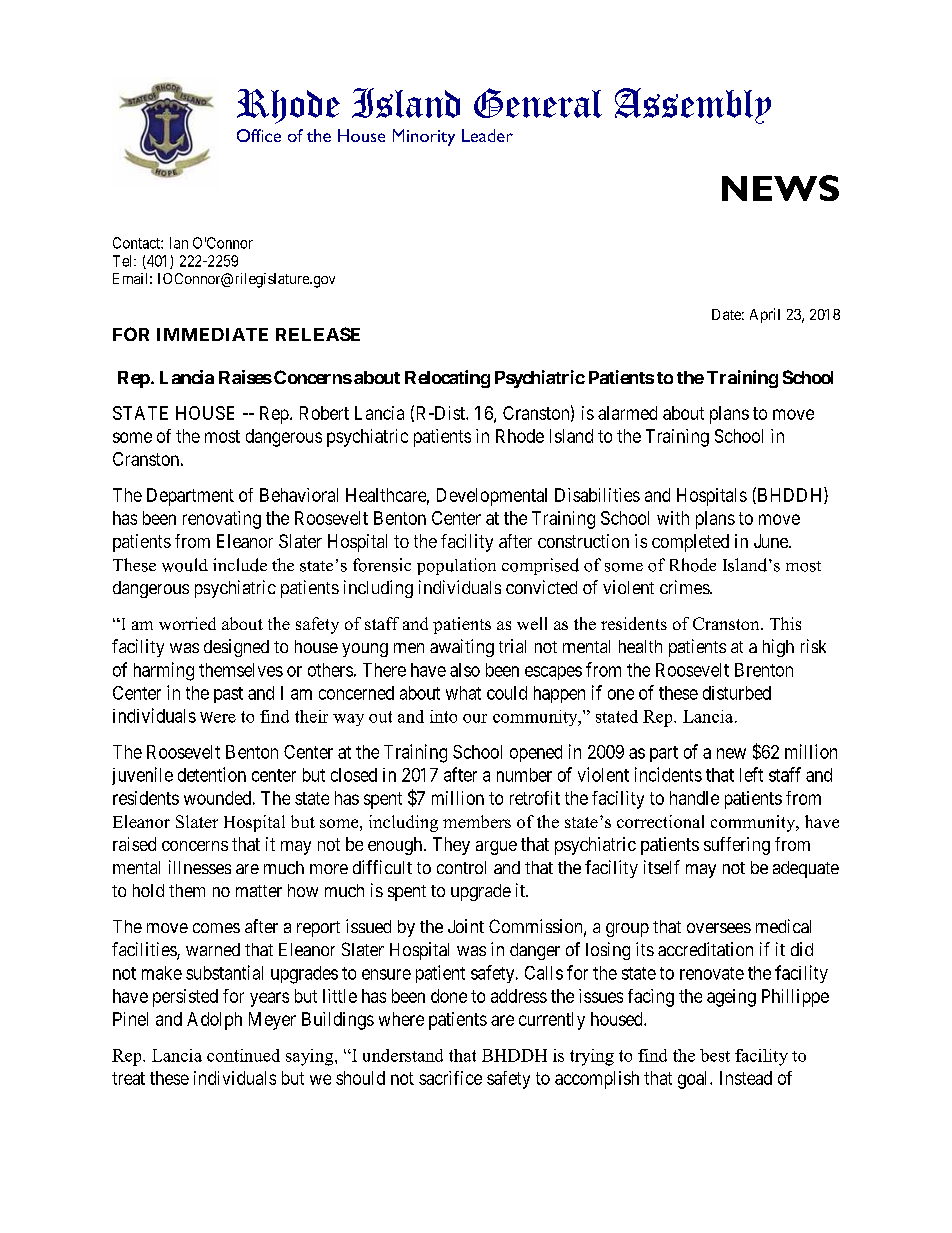  I want to click on Relocating, so click(447, 379).
